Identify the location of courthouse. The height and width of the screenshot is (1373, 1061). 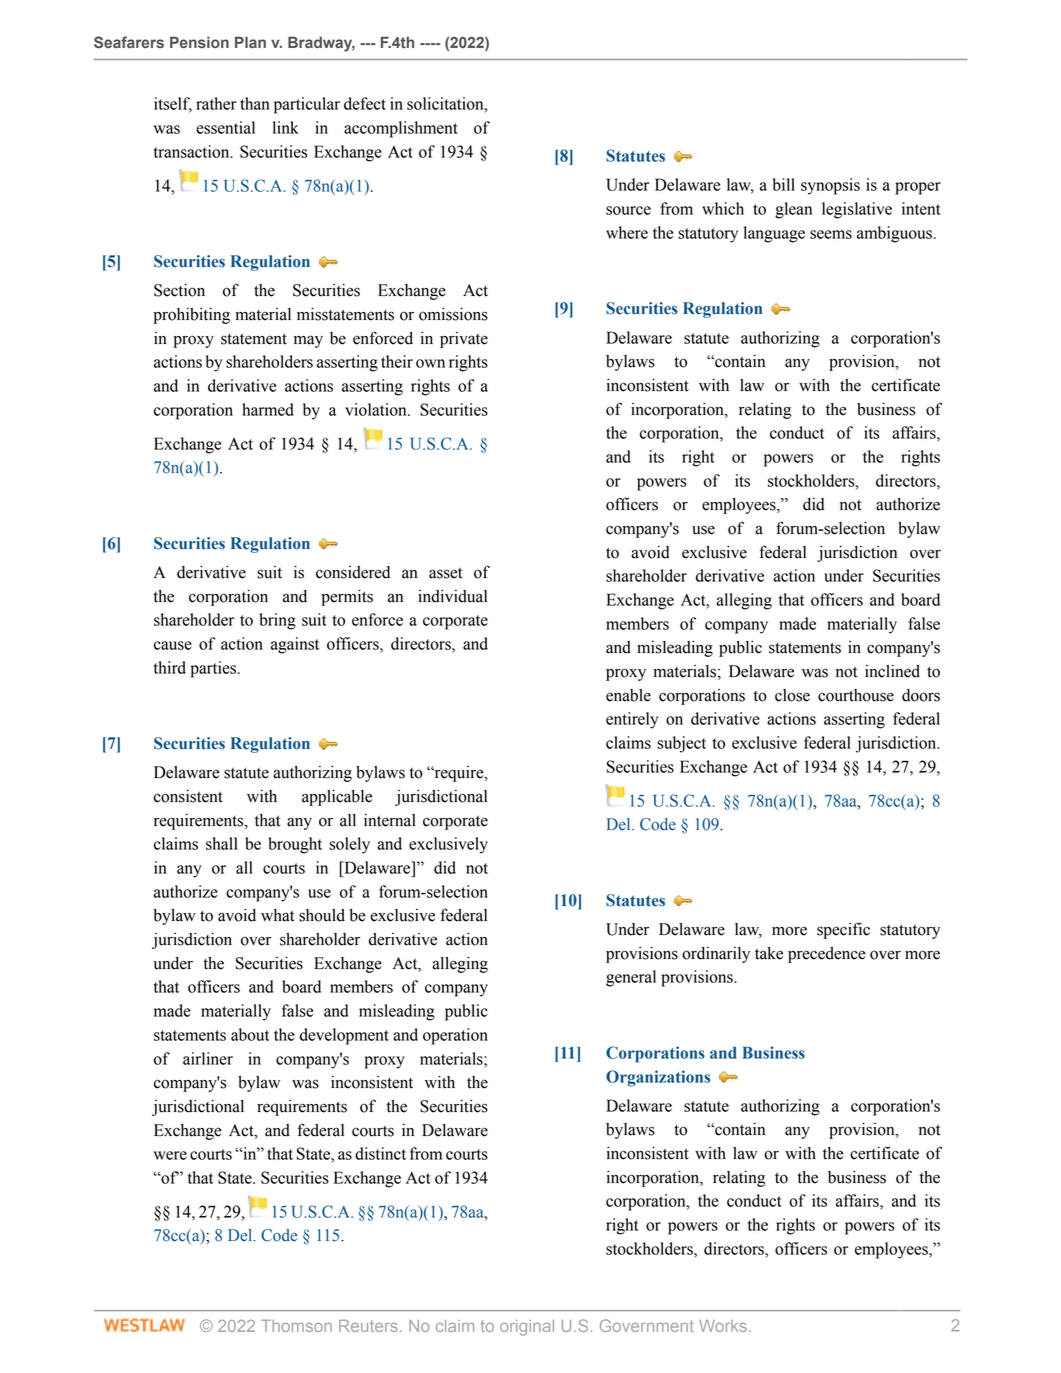
(856, 695).
